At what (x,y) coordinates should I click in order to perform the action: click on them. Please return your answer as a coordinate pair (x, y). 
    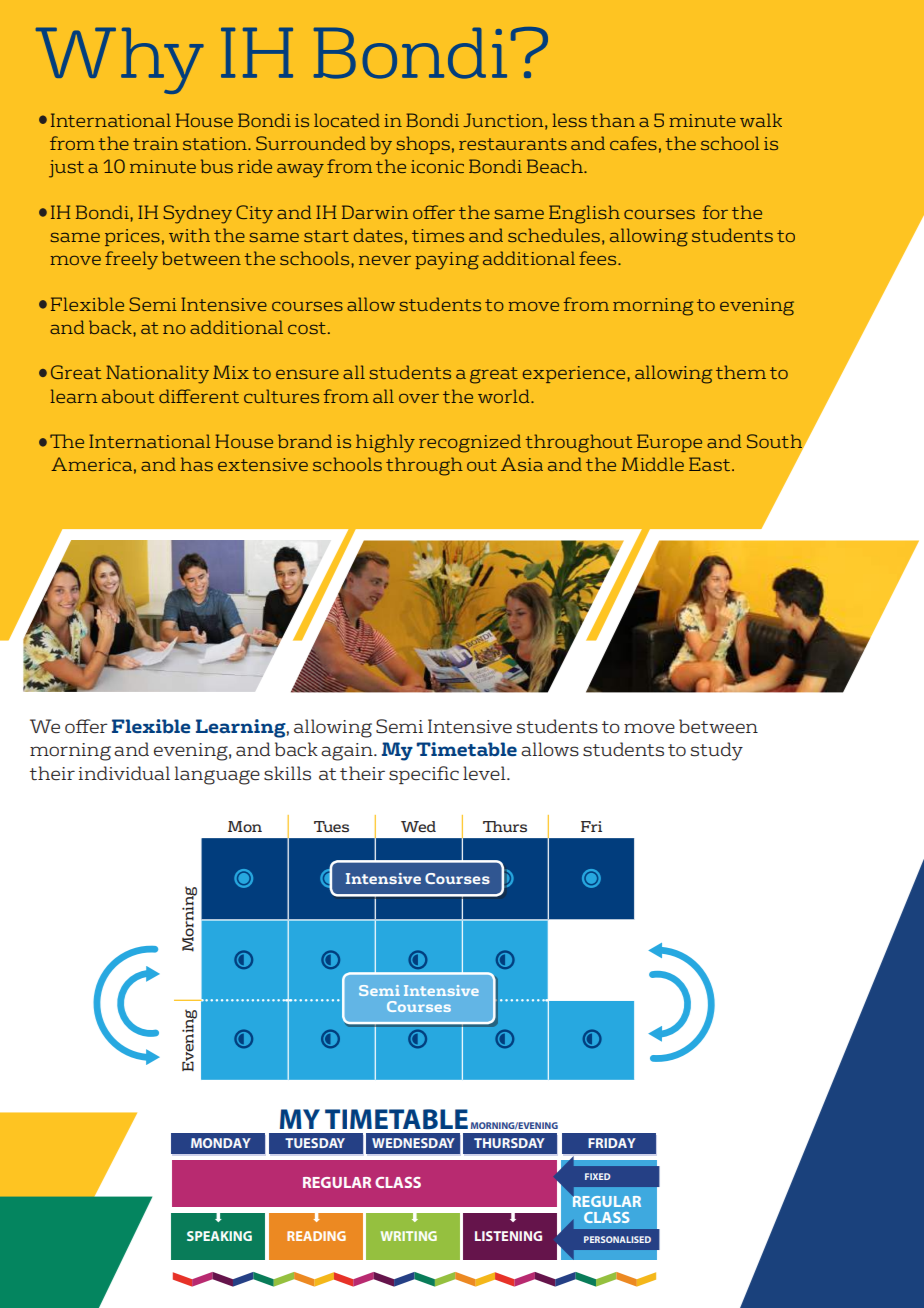
    Looking at the image, I should click on (741, 372).
